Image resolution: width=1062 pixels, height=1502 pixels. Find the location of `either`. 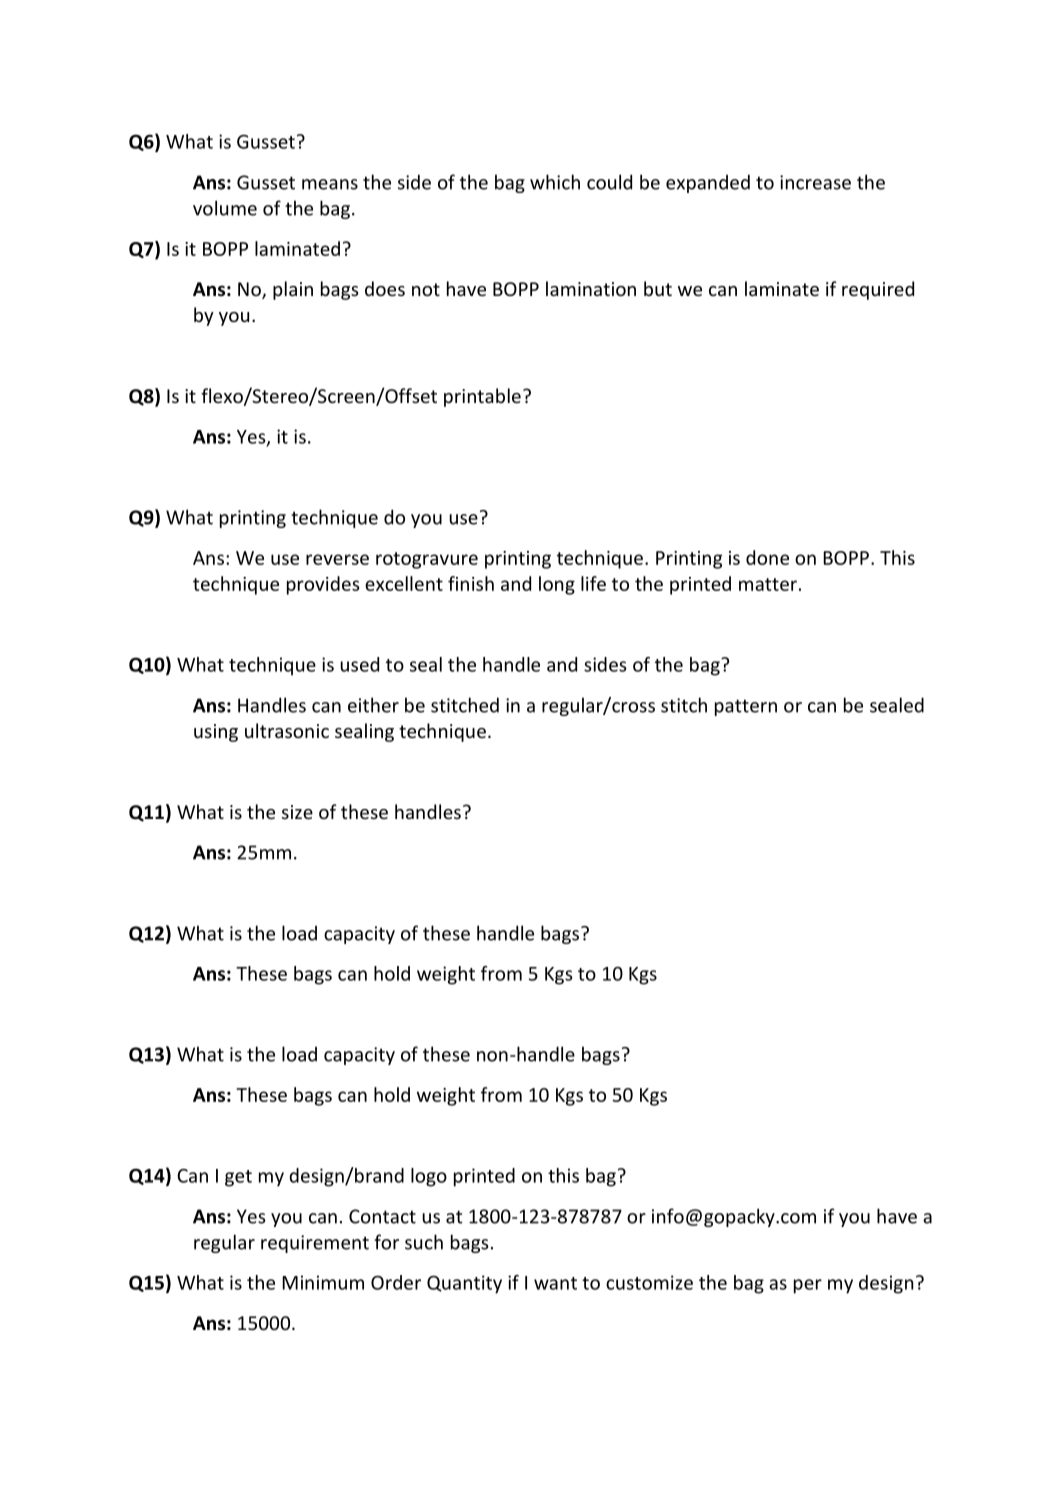

either is located at coordinates (373, 705).
